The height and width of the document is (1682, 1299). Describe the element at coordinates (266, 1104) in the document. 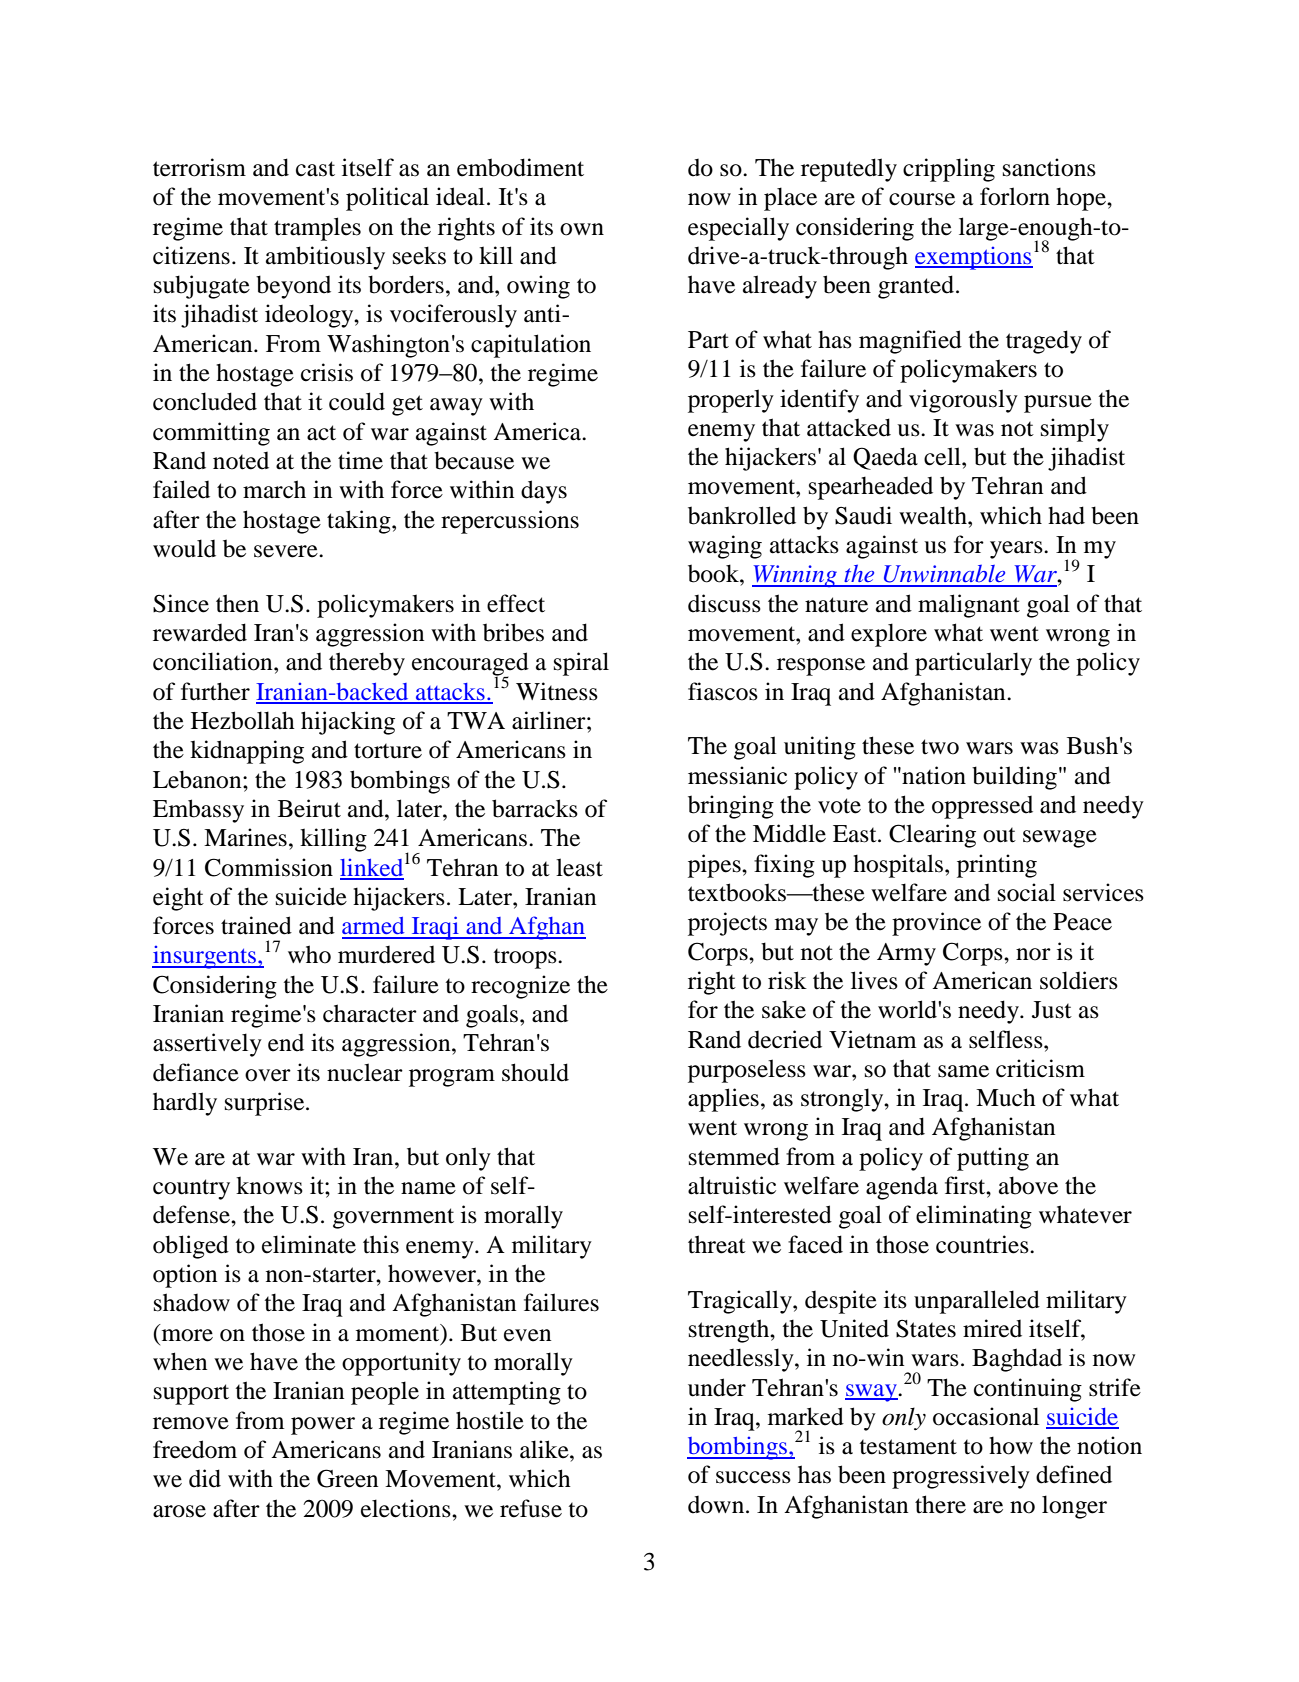

I see `surprise` at that location.
